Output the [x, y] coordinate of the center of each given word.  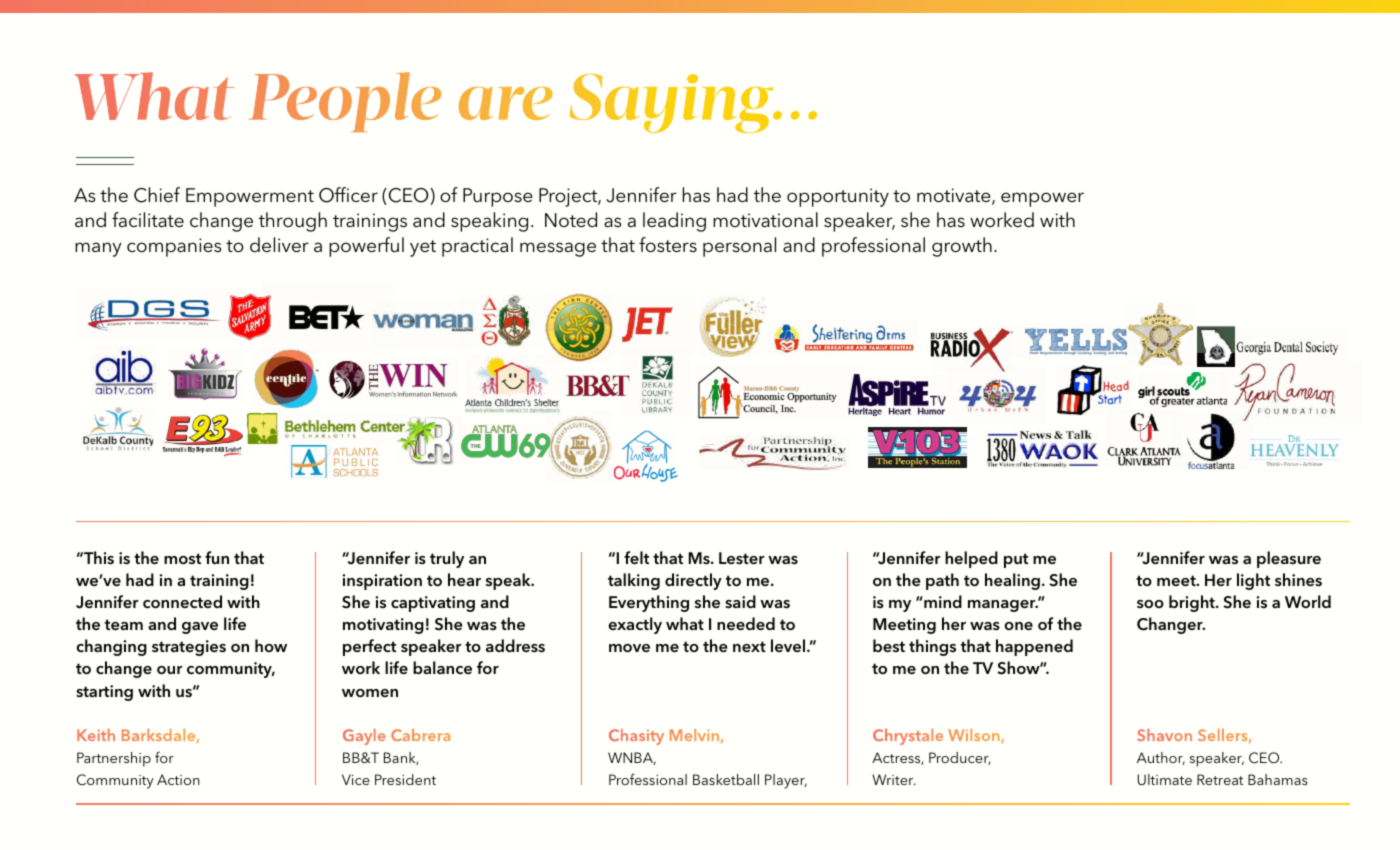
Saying [672, 103]
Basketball [726, 779]
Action [178, 779]
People [345, 102]
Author [1161, 758]
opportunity [838, 197]
